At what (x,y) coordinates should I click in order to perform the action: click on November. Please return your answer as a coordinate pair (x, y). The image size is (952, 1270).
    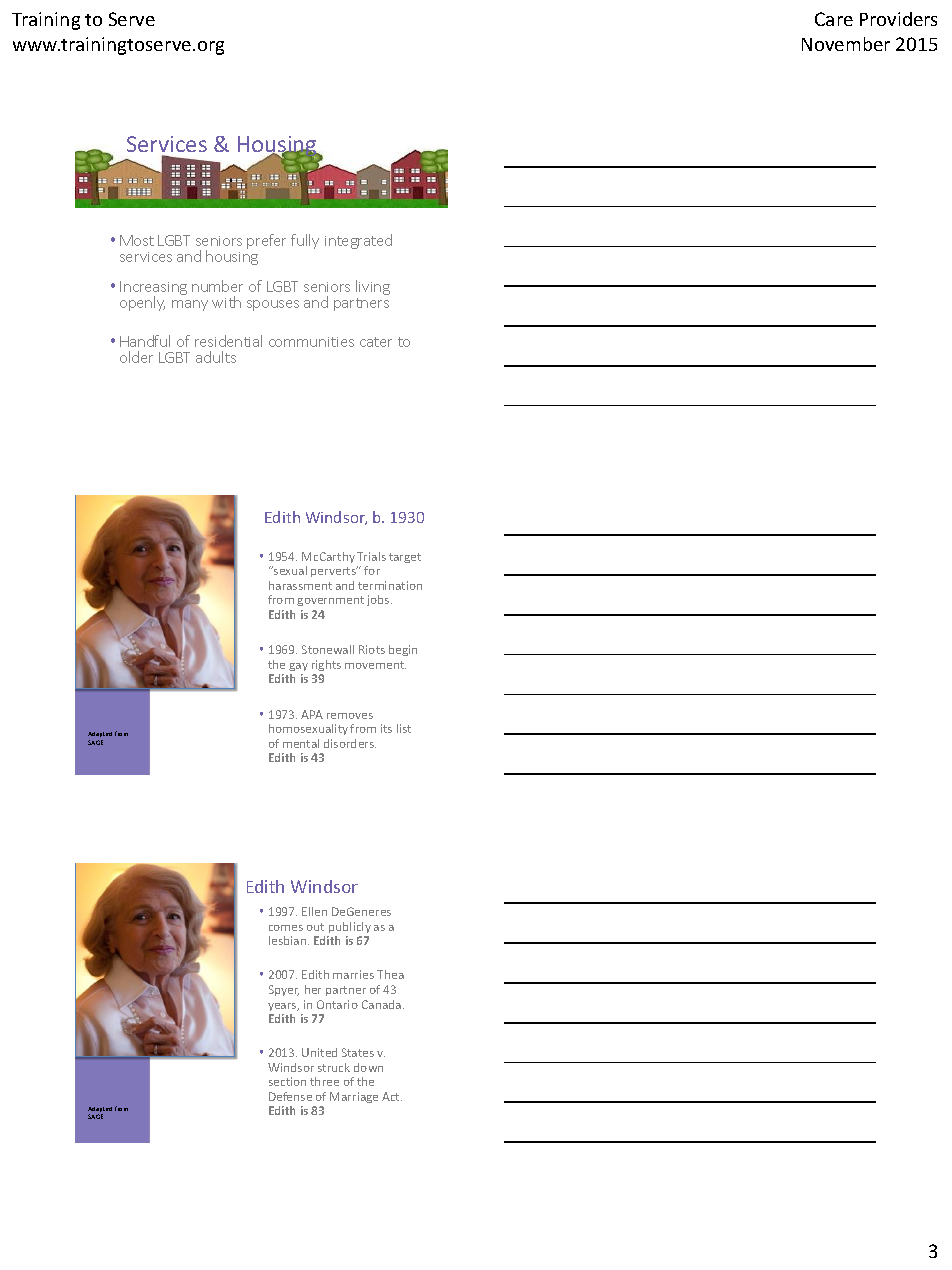
    Looking at the image, I should click on (846, 44).
